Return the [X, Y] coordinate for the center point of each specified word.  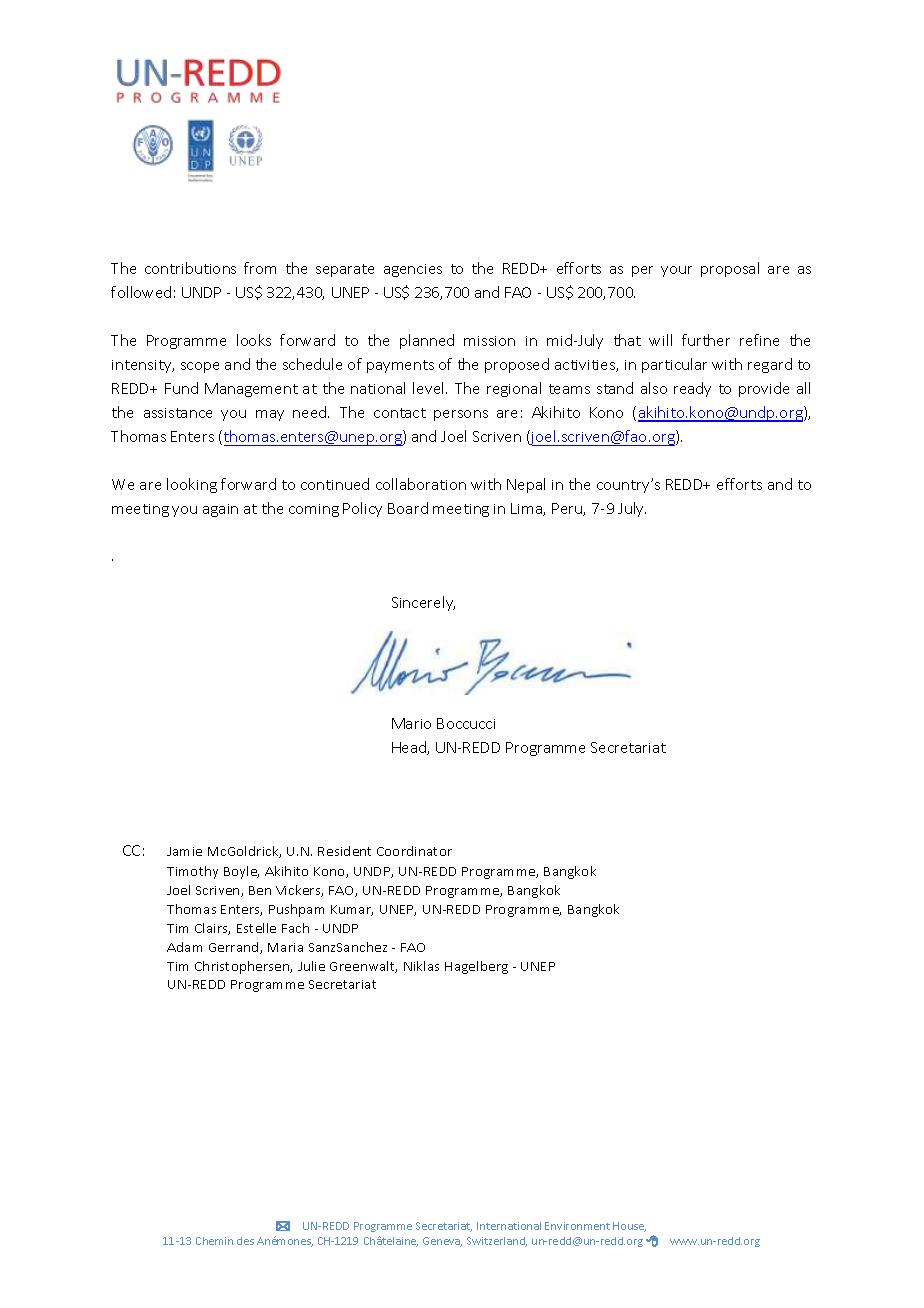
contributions [190, 268]
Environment [577, 1226]
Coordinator [414, 851]
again [220, 510]
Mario [411, 723]
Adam [184, 947]
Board [408, 508]
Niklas [421, 966]
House [629, 1227]
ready [692, 389]
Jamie [184, 851]
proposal [730, 269]
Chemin [214, 1241]
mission [489, 341]
